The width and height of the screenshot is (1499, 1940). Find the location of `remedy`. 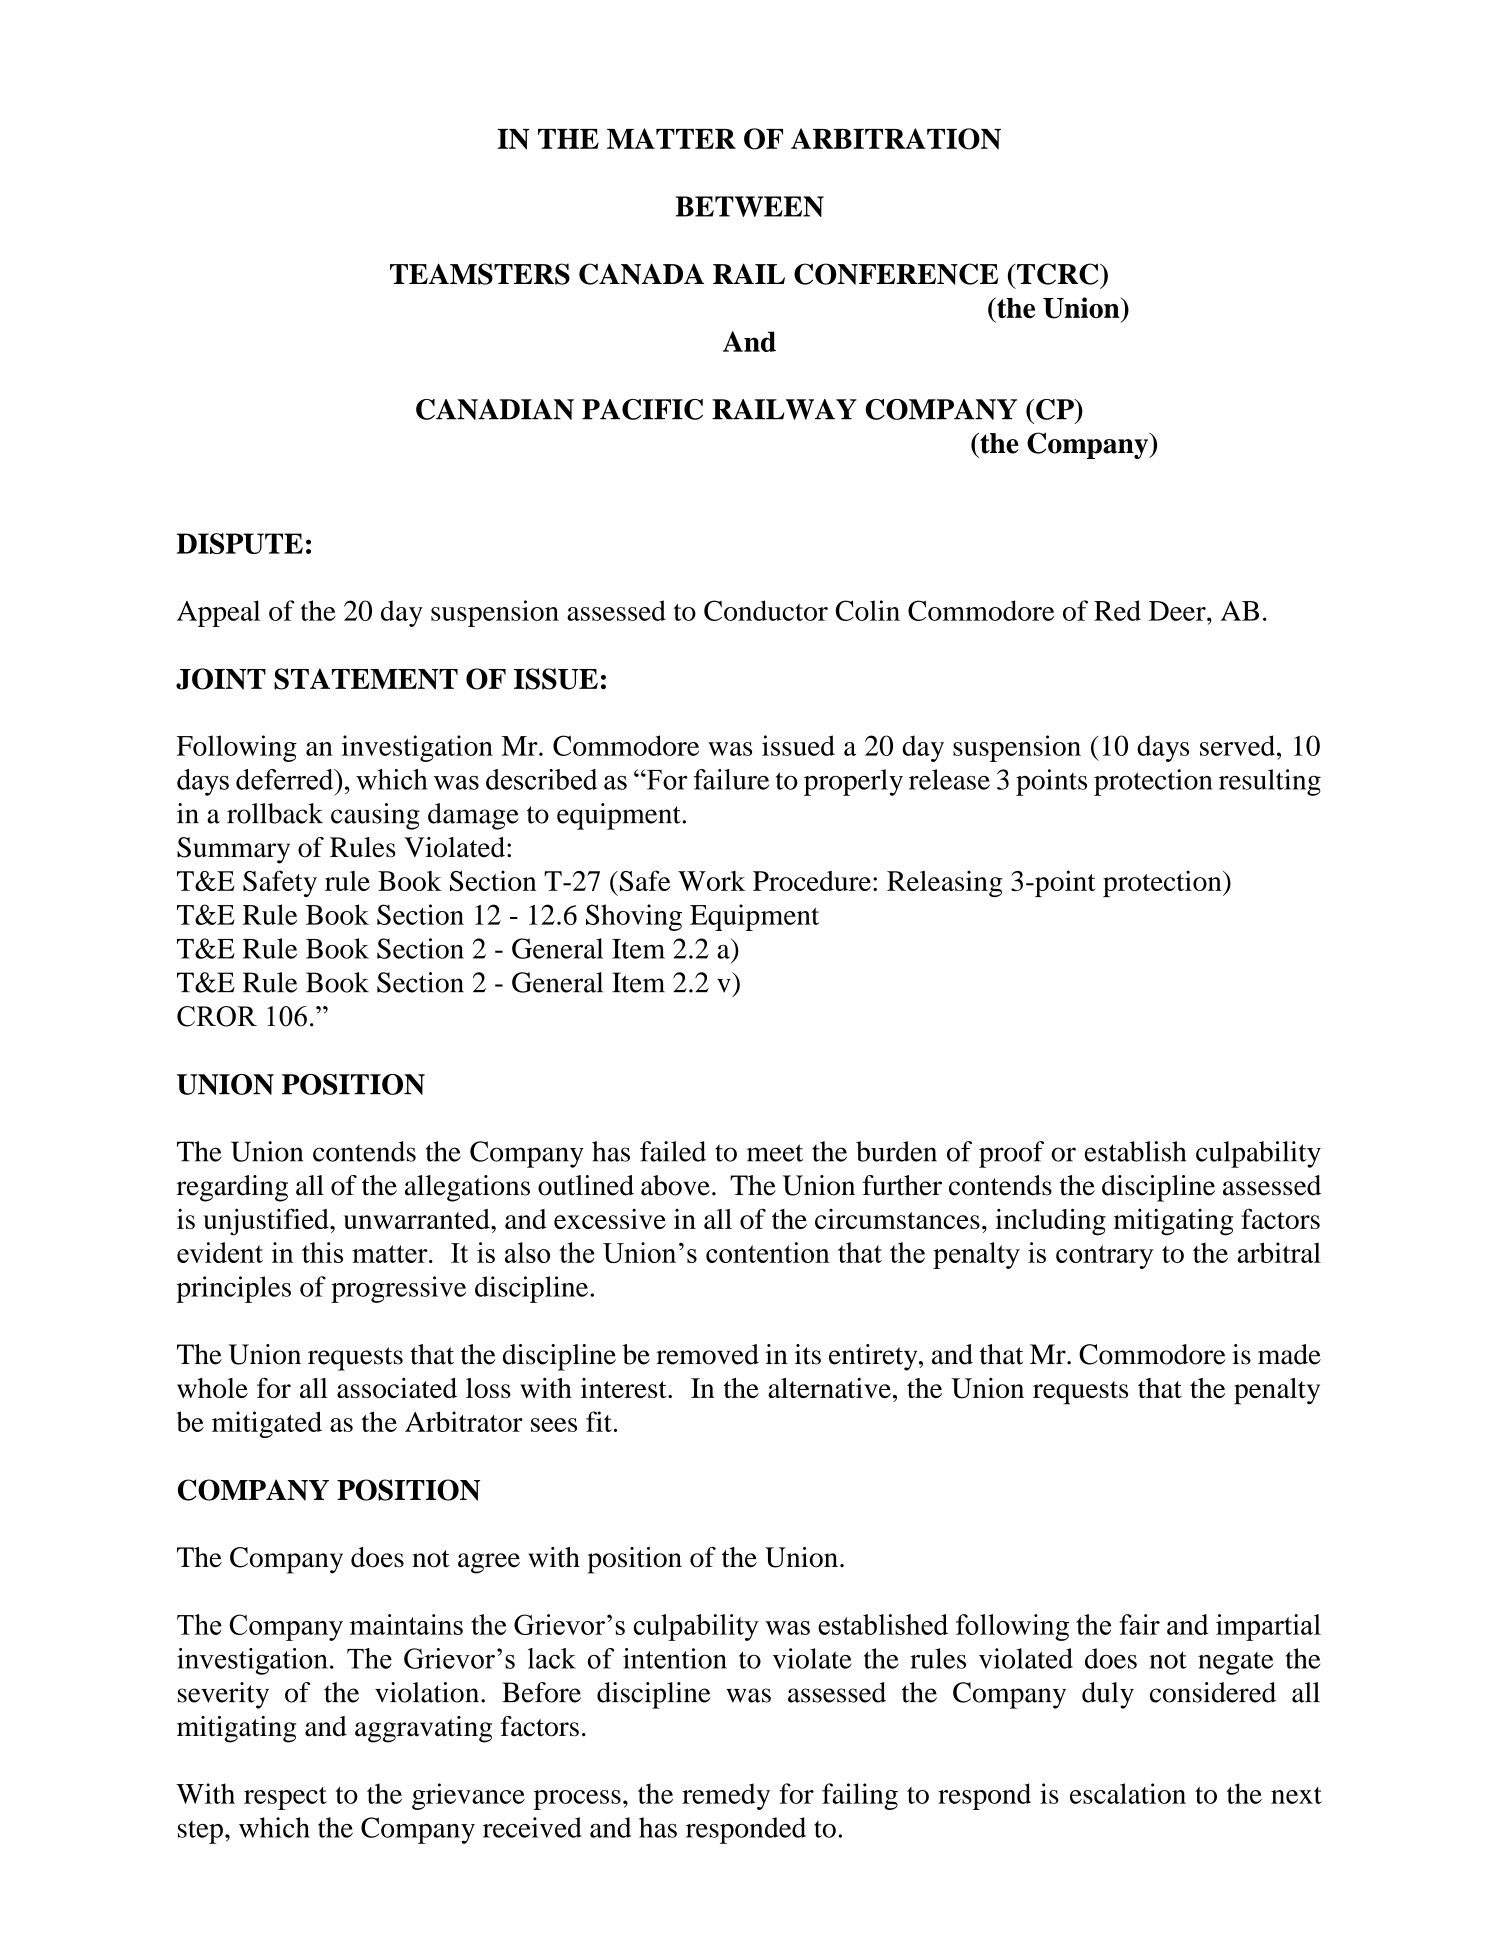

remedy is located at coordinates (726, 1796).
